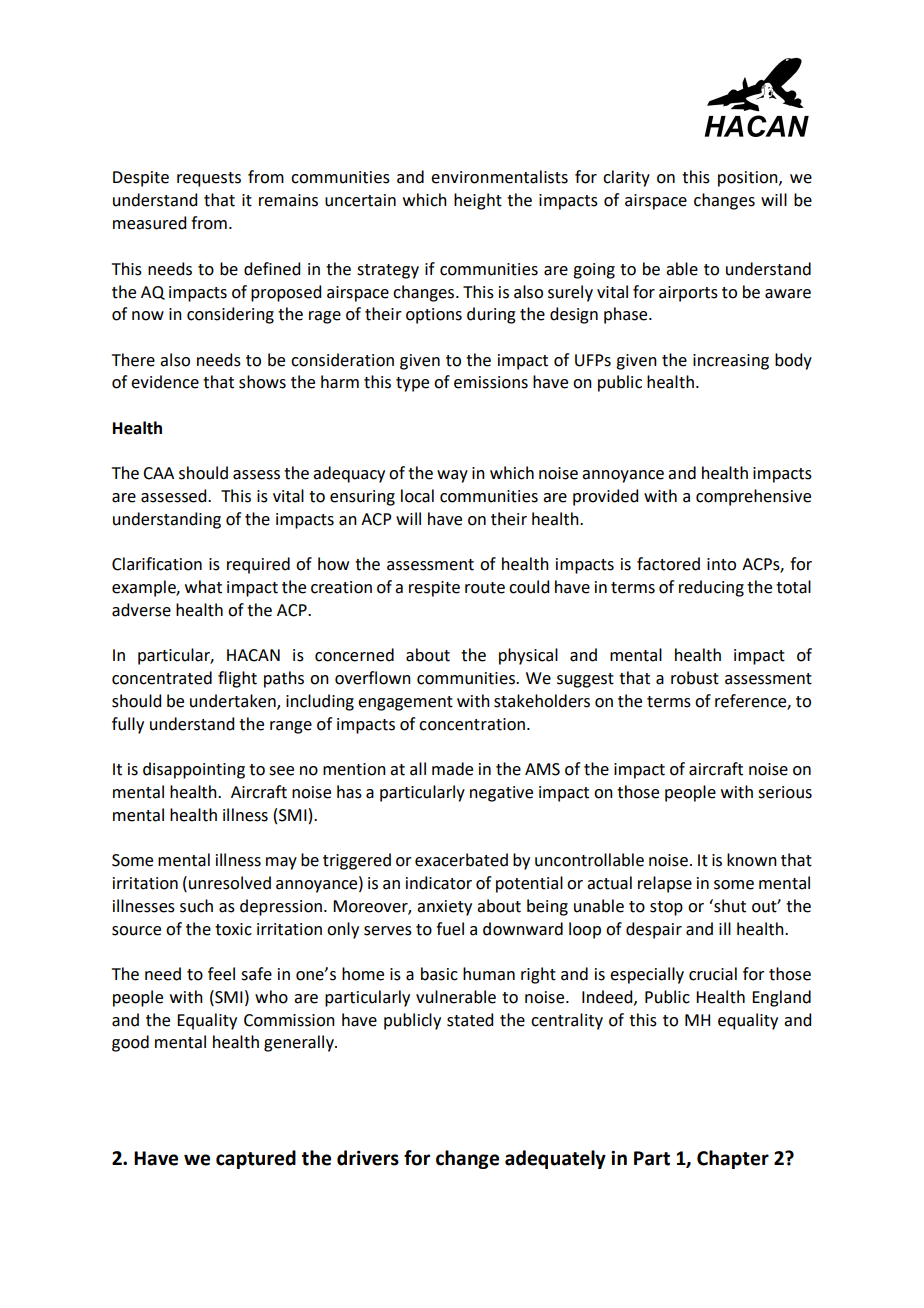 The height and width of the screenshot is (1308, 924). Describe the element at coordinates (158, 473) in the screenshot. I see `CAA` at that location.
